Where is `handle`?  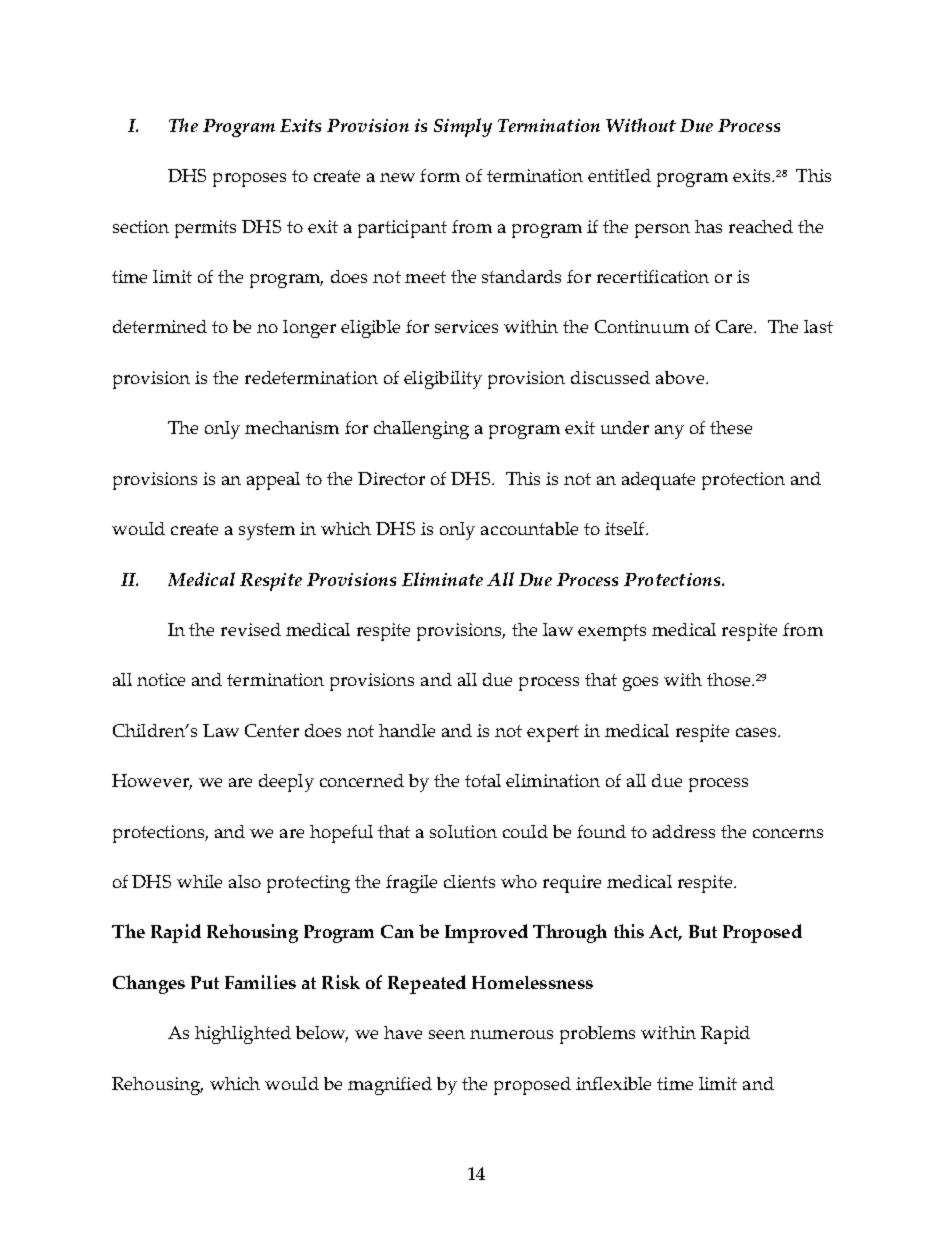
handle is located at coordinates (407, 730).
